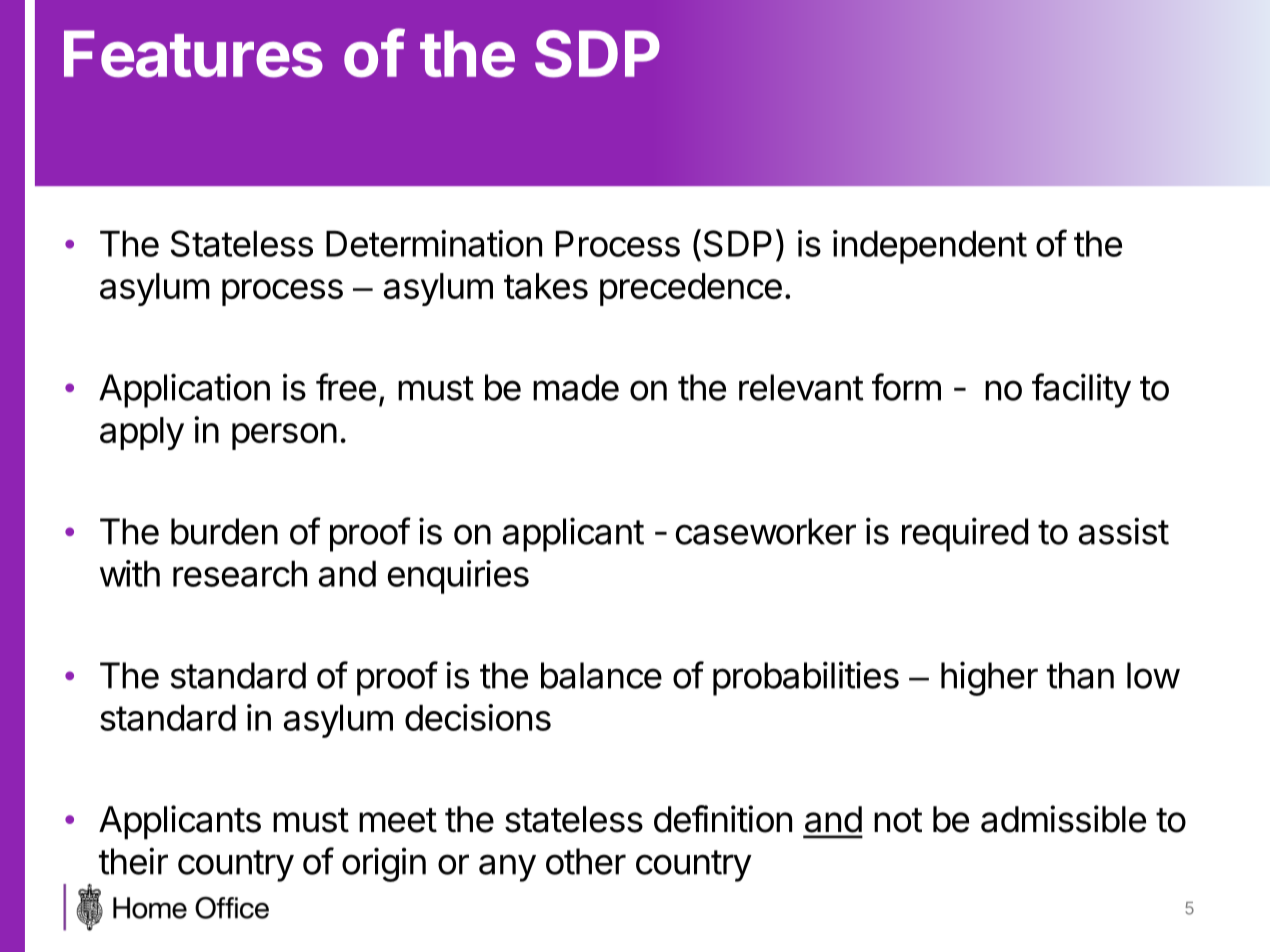 Image resolution: width=1270 pixels, height=952 pixels. What do you see at coordinates (184, 390) in the screenshot?
I see `Application` at bounding box center [184, 390].
